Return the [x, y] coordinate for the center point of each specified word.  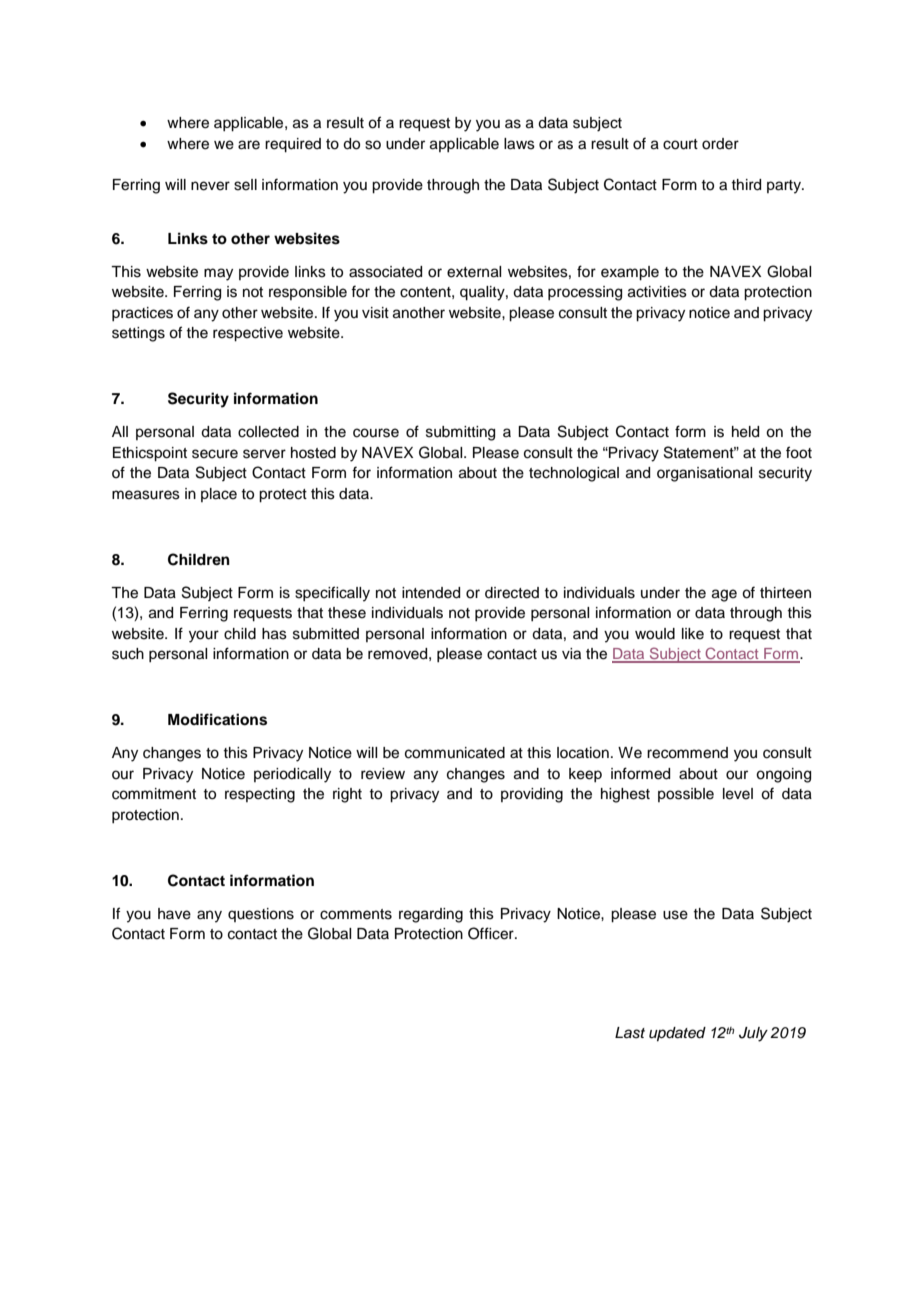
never [210, 186]
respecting [260, 795]
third [746, 185]
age [724, 595]
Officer [492, 933]
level [738, 794]
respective [248, 334]
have [174, 914]
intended [431, 593]
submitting [460, 433]
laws [519, 144]
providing [532, 795]
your [204, 636]
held [745, 432]
